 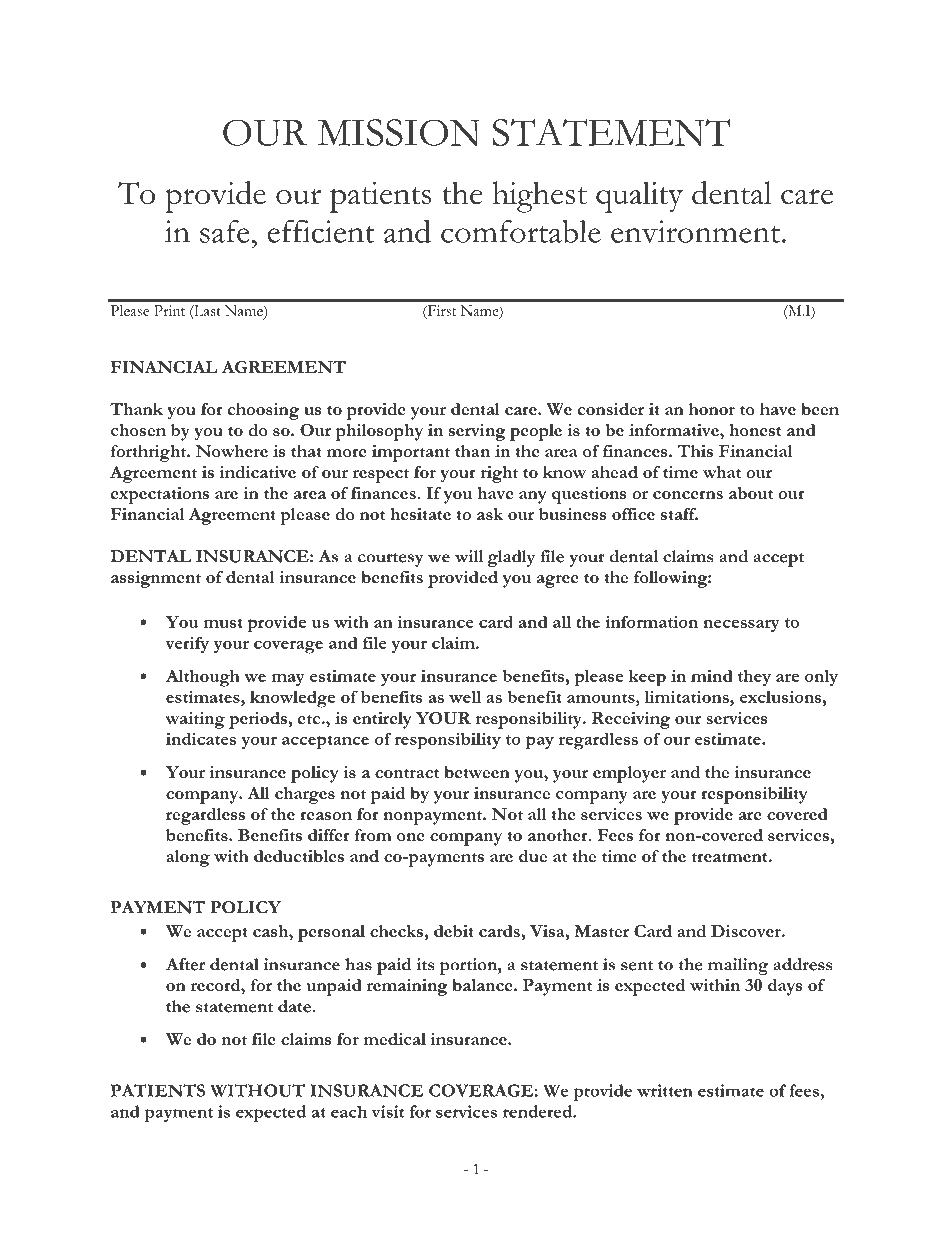 I want to click on serving, so click(x=477, y=432).
